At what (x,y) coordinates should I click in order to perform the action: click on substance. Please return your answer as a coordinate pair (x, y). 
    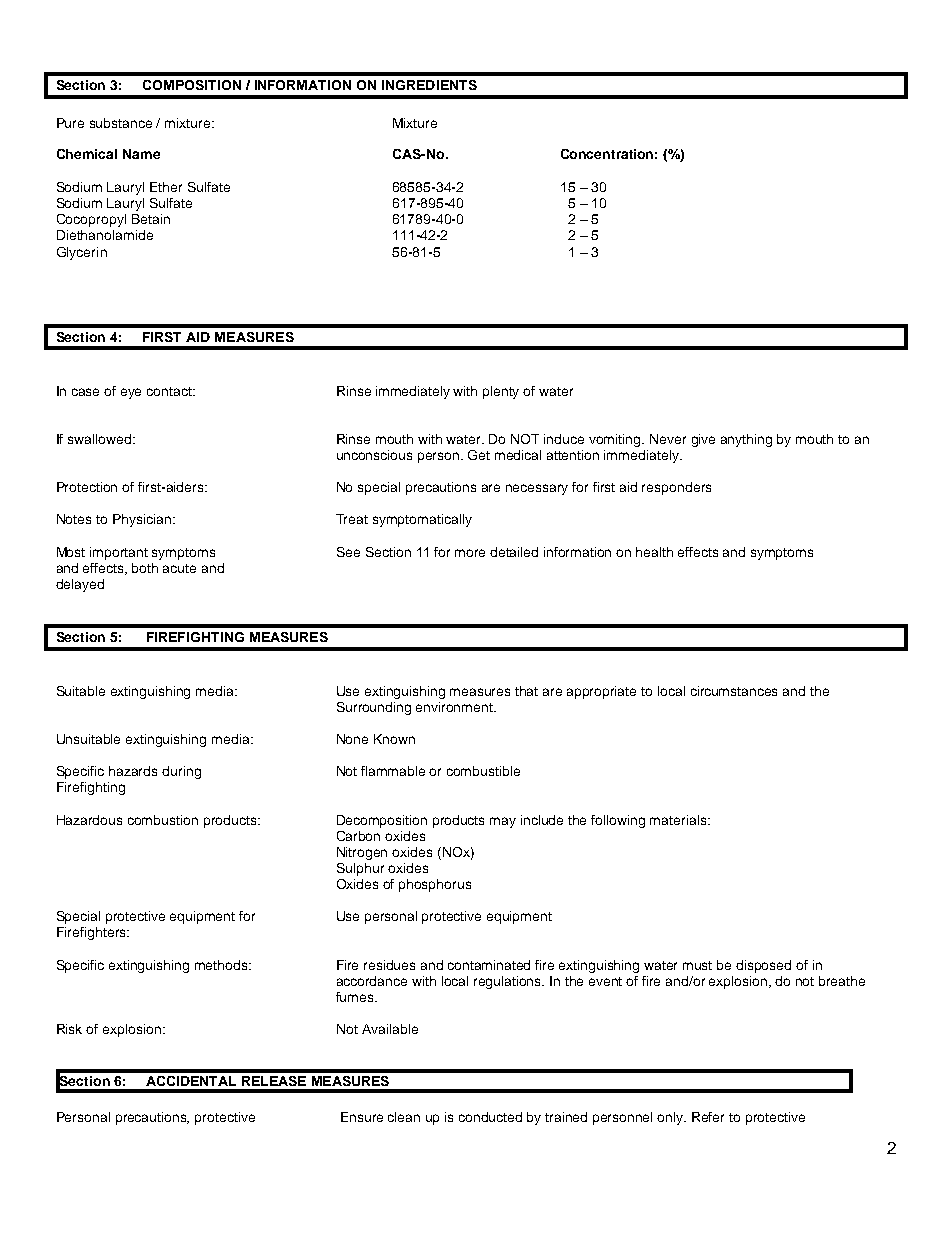
    Looking at the image, I should click on (121, 123).
